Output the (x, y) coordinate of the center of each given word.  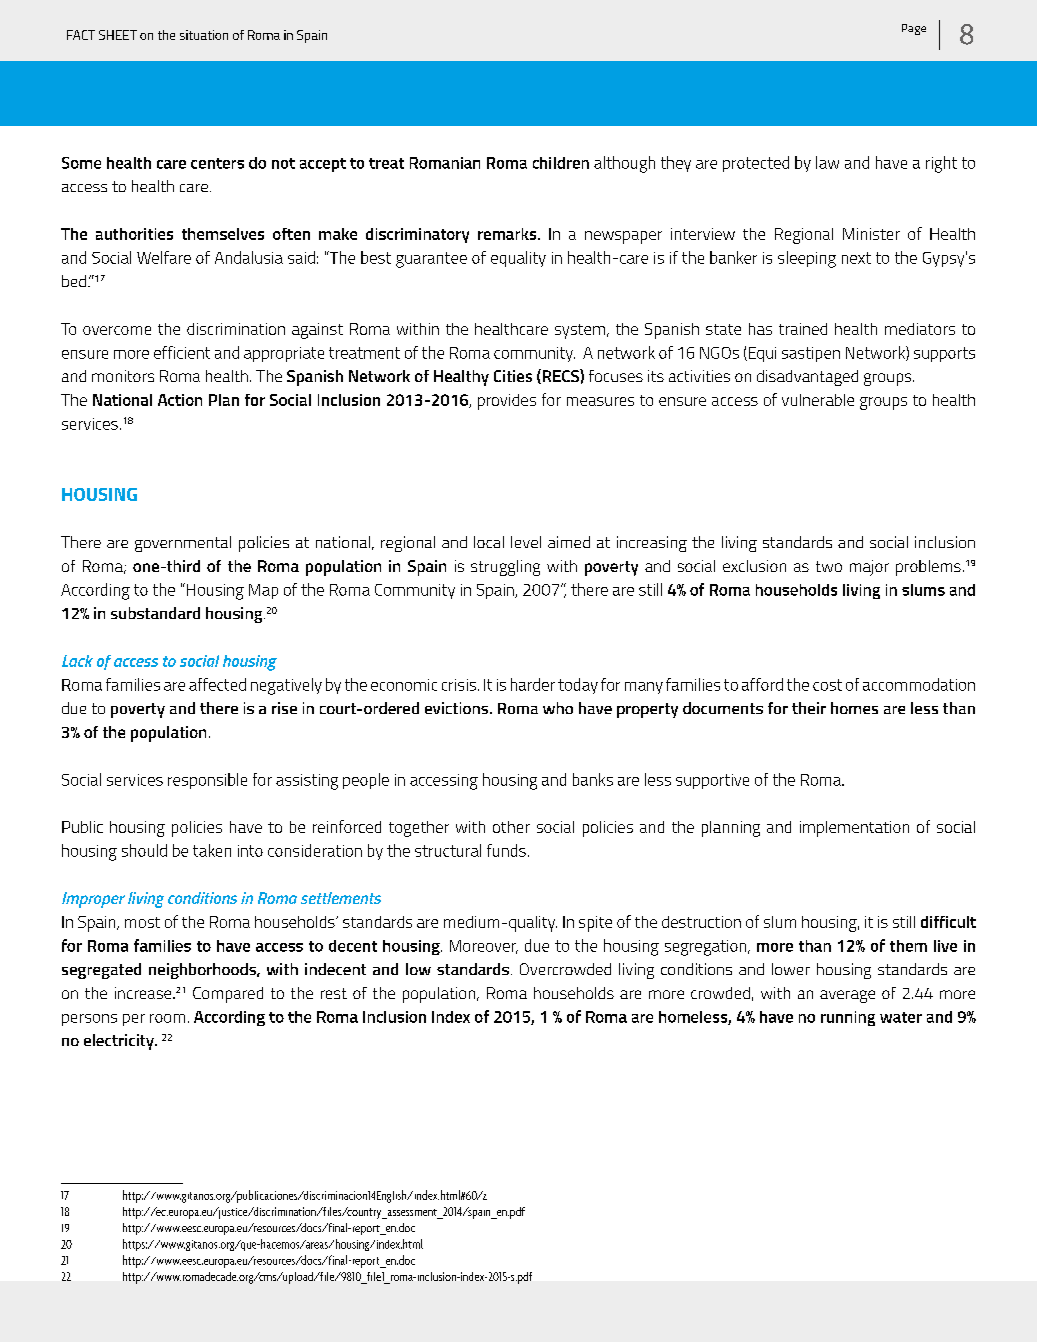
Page (914, 29)
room (167, 1018)
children (561, 163)
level (526, 542)
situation (204, 35)
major (869, 568)
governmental (183, 544)
